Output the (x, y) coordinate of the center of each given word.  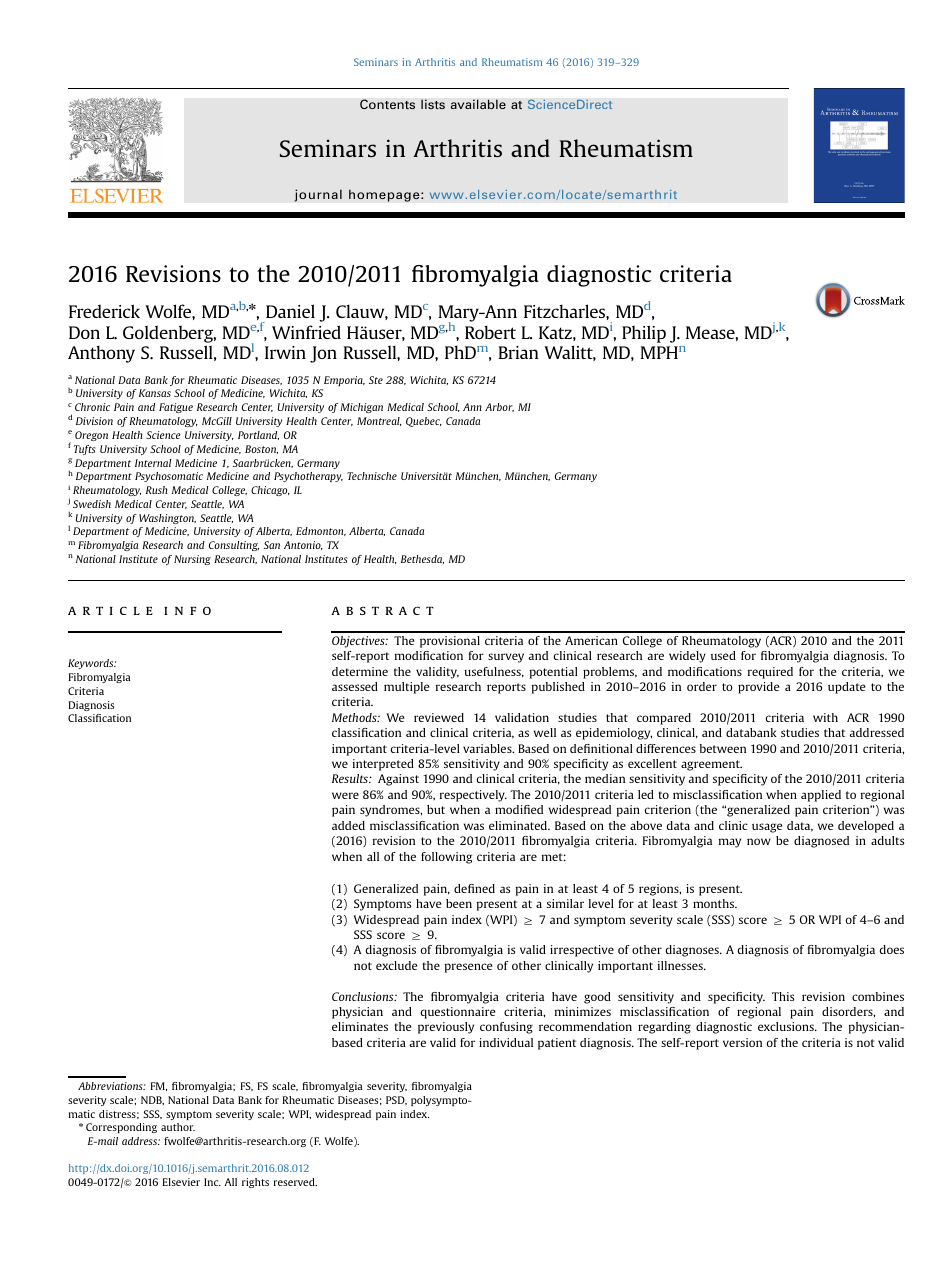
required (770, 673)
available (478, 104)
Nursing (192, 560)
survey (506, 658)
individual (506, 1042)
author (178, 1127)
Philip (644, 334)
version (742, 1042)
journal (318, 195)
